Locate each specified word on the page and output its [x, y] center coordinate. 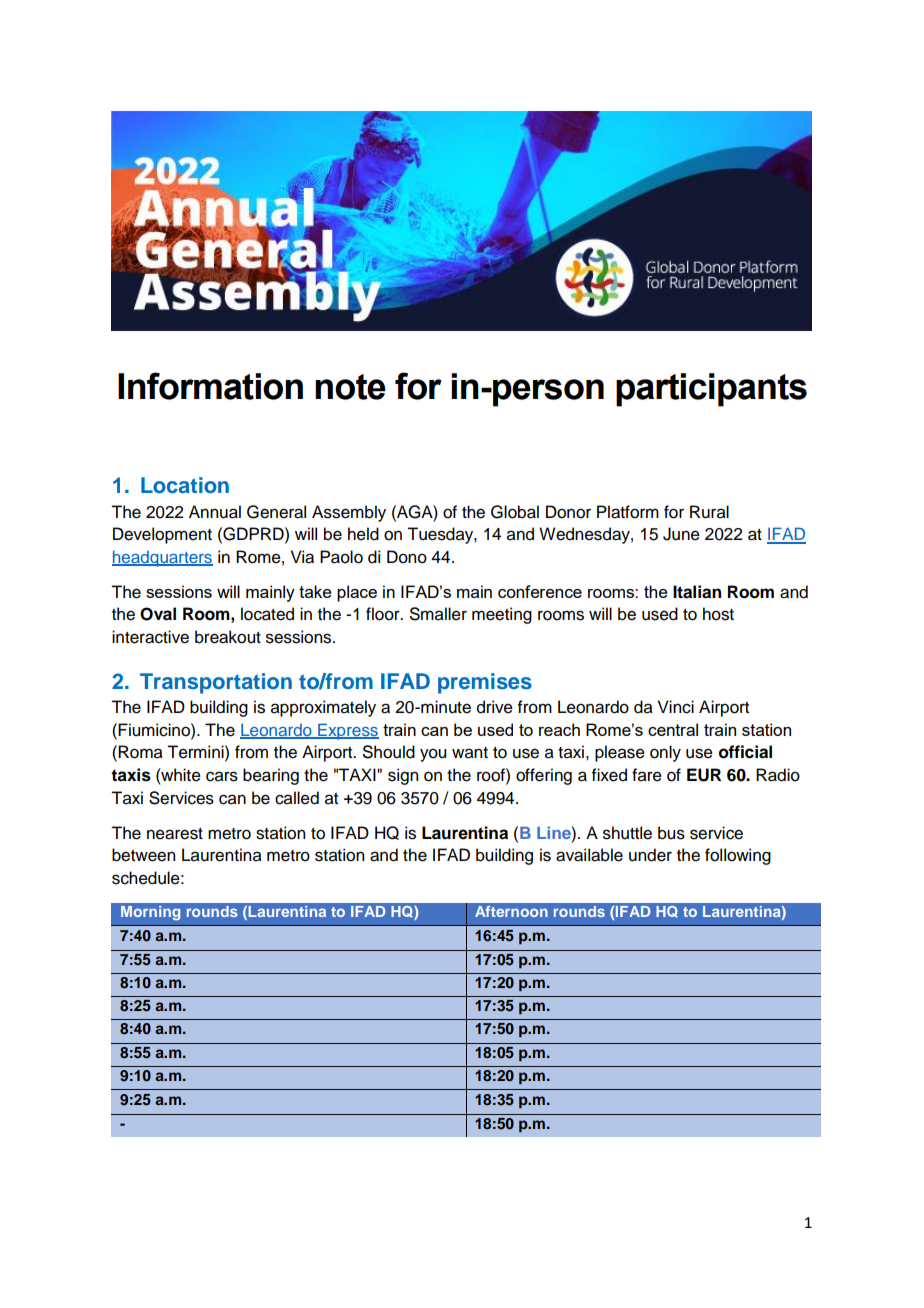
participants [711, 390]
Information [210, 386]
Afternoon [511, 911]
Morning [150, 913]
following [738, 856]
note [350, 387]
